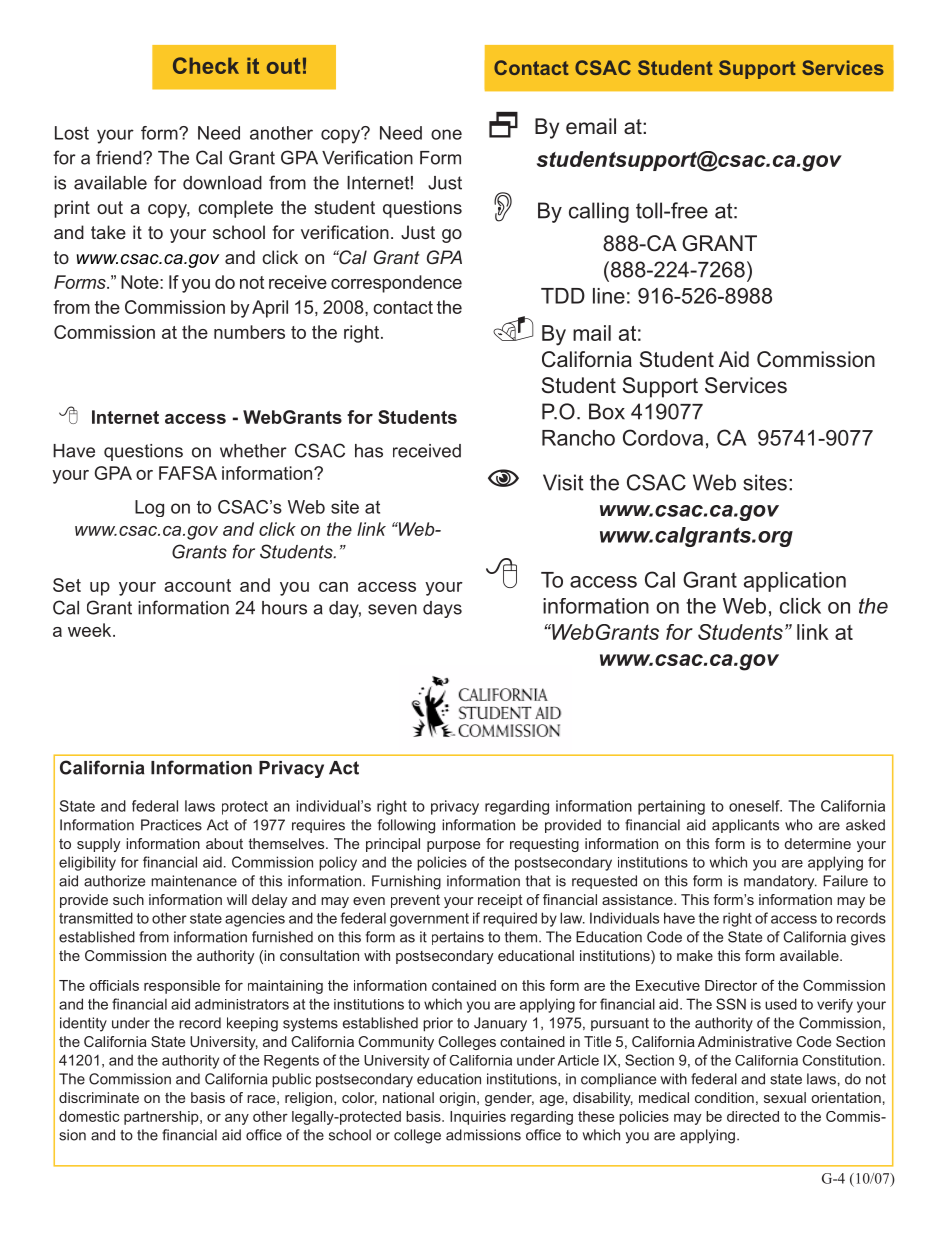 Image resolution: width=952 pixels, height=1233 pixels. Describe the element at coordinates (206, 65) in the image. I see `Check` at that location.
